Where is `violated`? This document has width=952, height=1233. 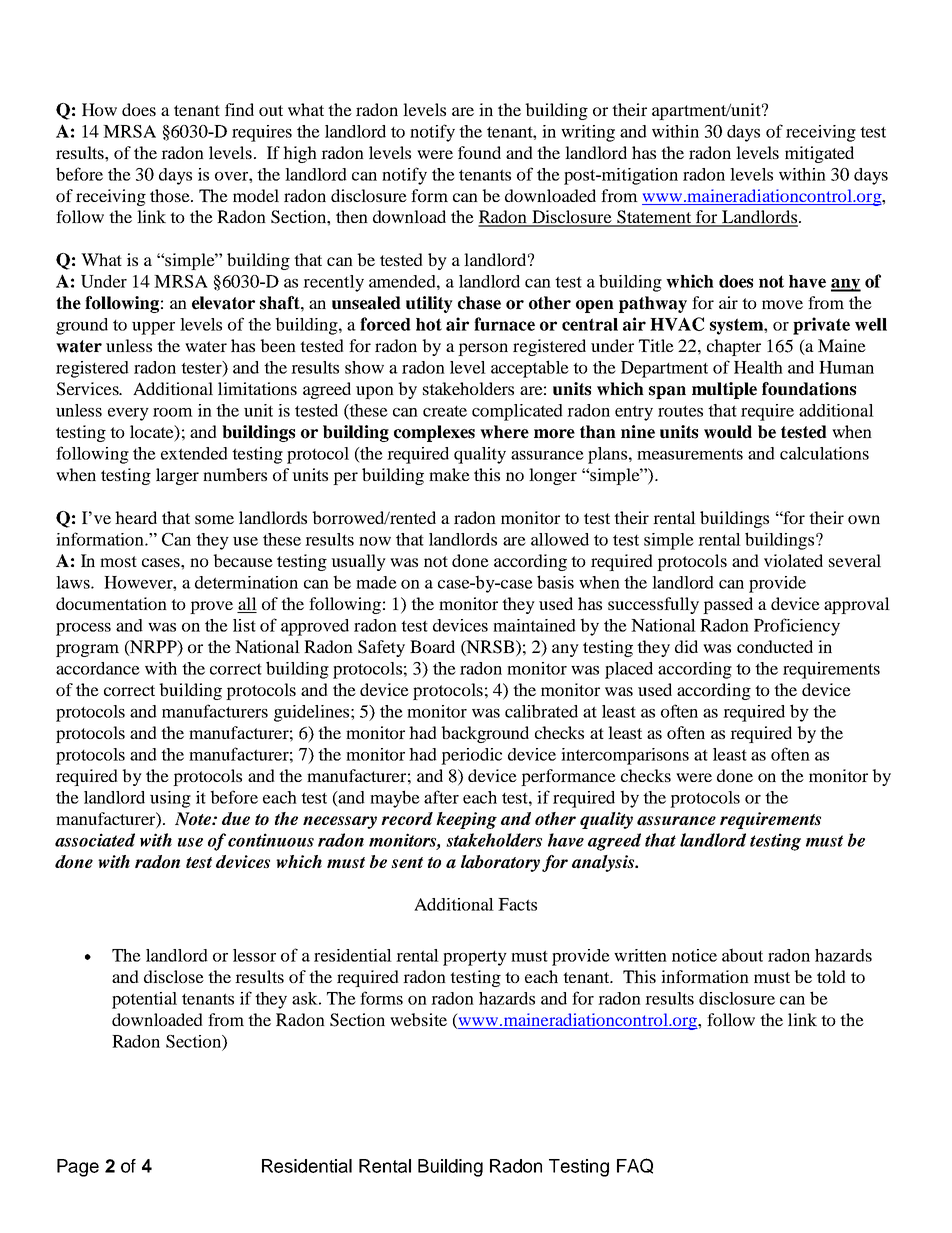 violated is located at coordinates (793, 560).
